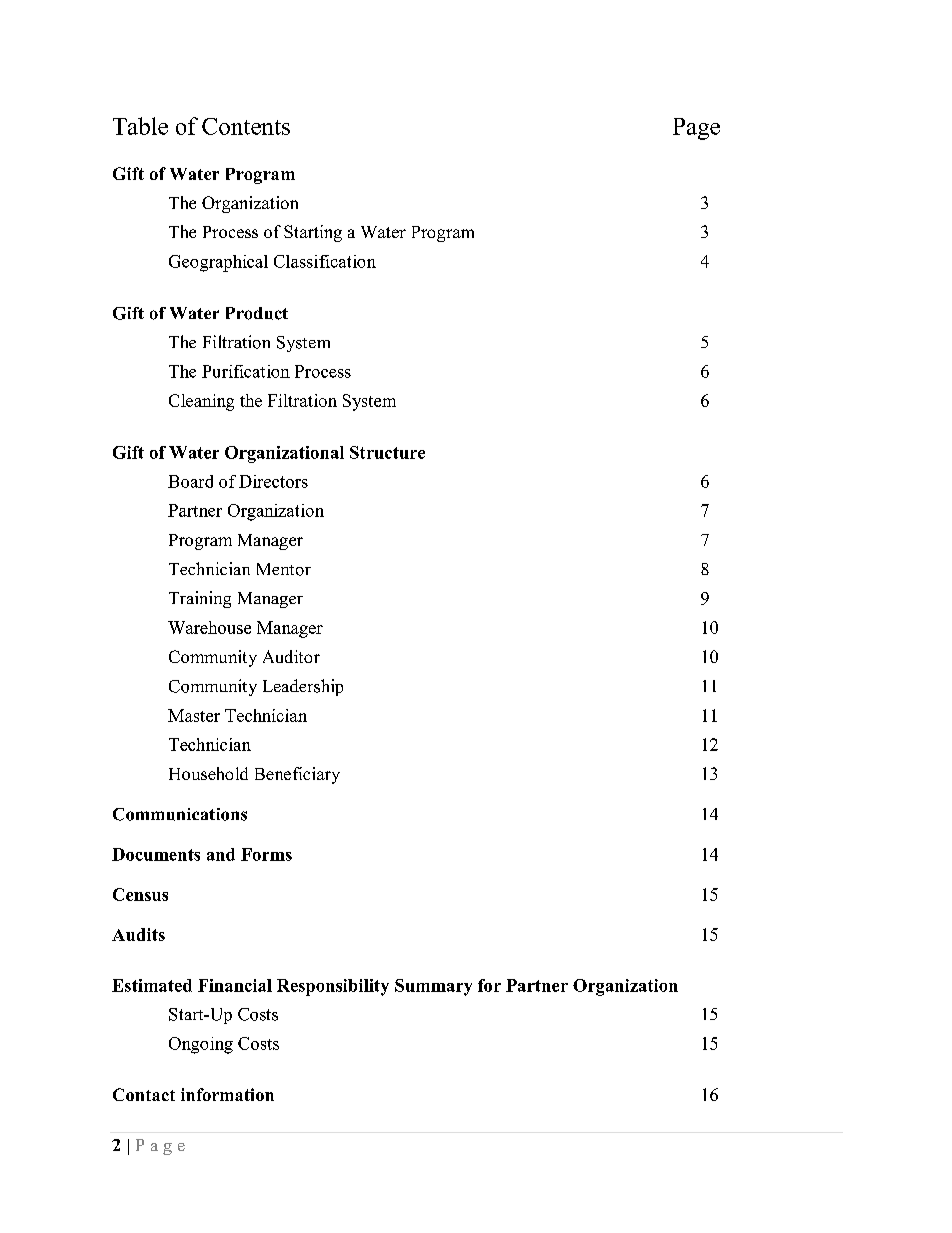  What do you see at coordinates (227, 1094) in the image?
I see `information` at bounding box center [227, 1094].
